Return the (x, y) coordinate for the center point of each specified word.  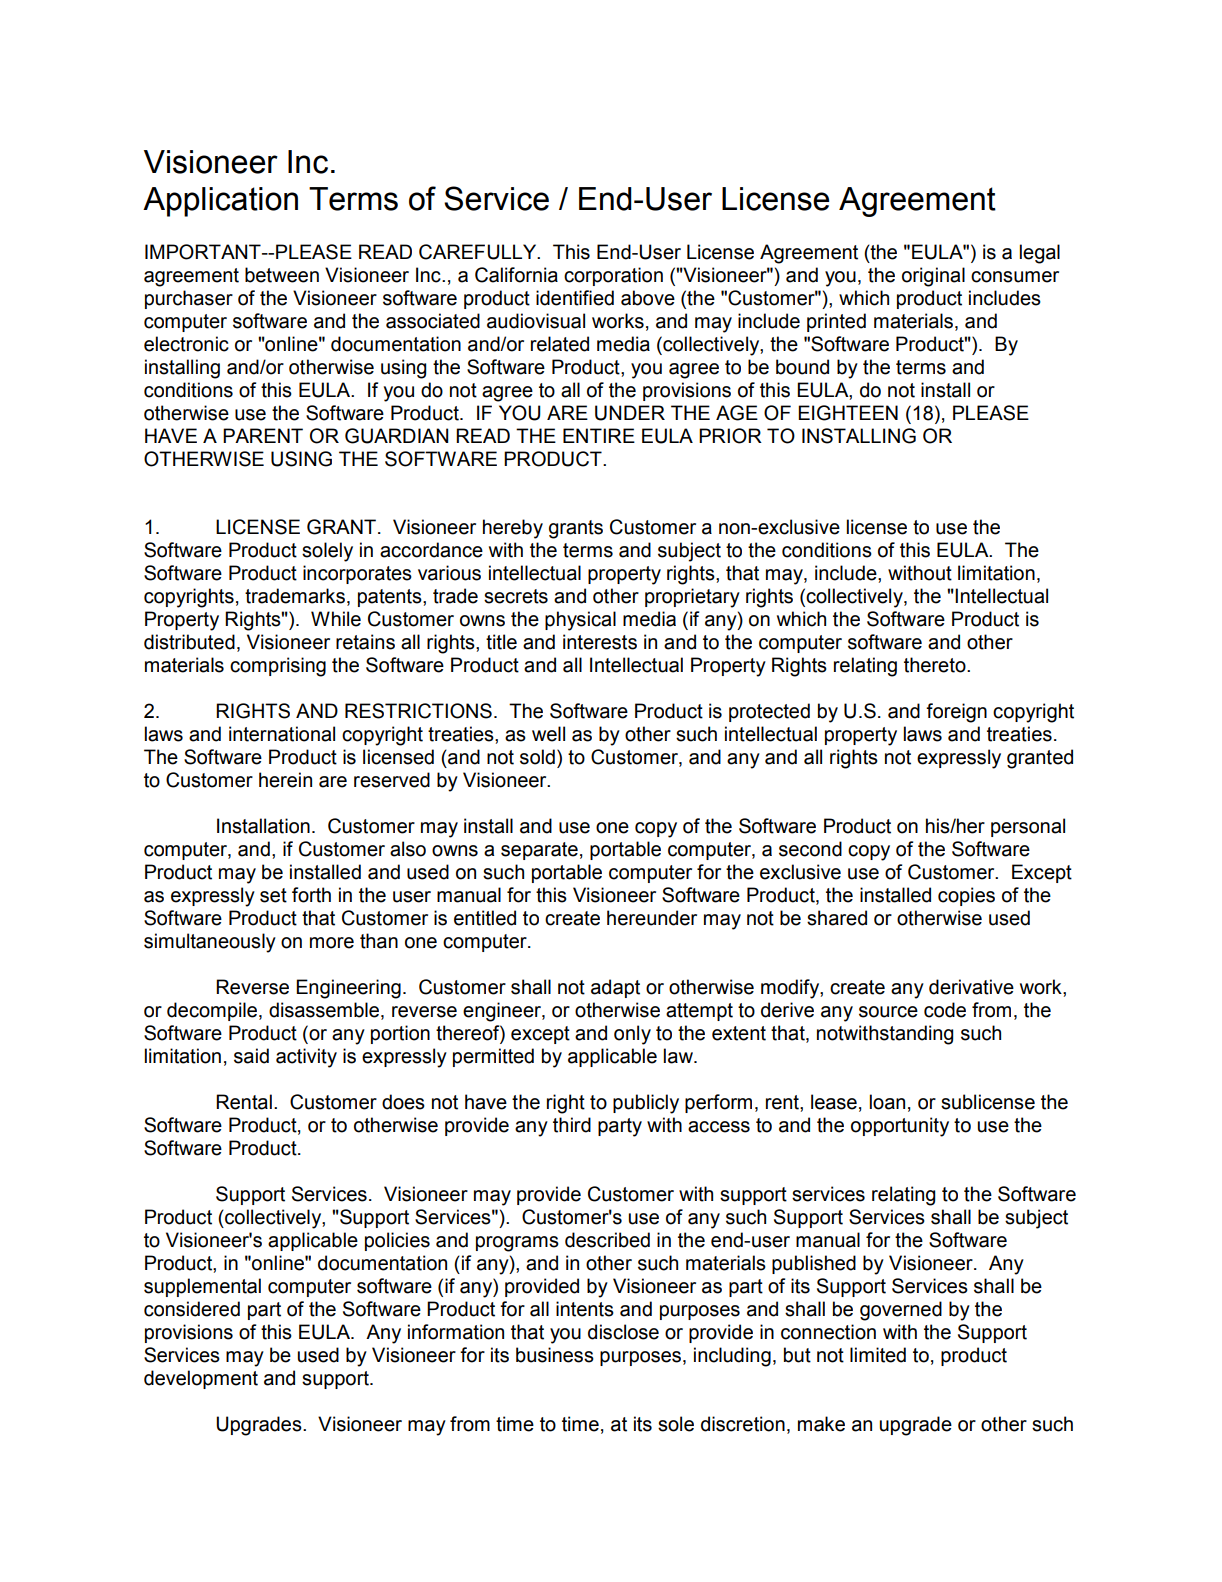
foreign (956, 713)
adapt (615, 988)
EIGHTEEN (848, 413)
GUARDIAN (396, 436)
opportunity (900, 1127)
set (273, 895)
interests (600, 642)
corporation (613, 276)
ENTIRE (599, 435)
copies (966, 896)
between (282, 275)
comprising (278, 667)
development (201, 1379)
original (933, 277)
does (403, 1102)
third (572, 1125)
